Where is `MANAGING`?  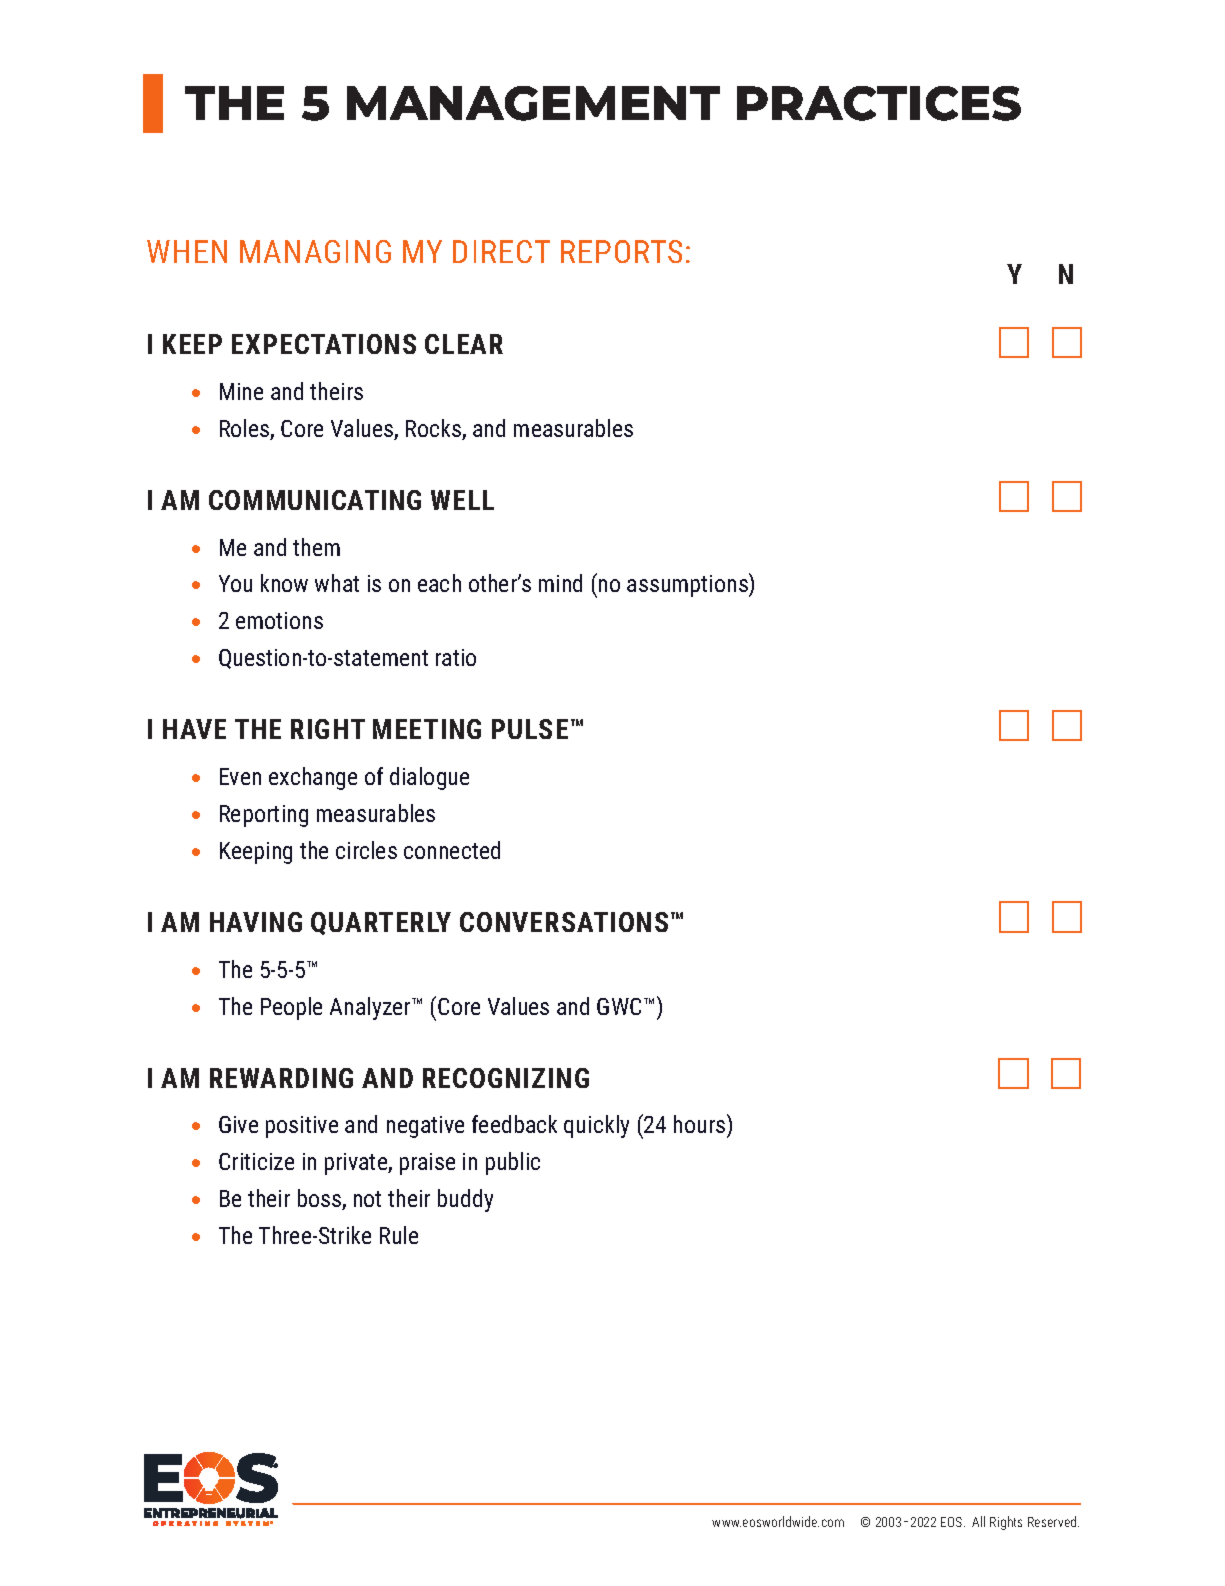
MANAGING is located at coordinates (315, 251).
